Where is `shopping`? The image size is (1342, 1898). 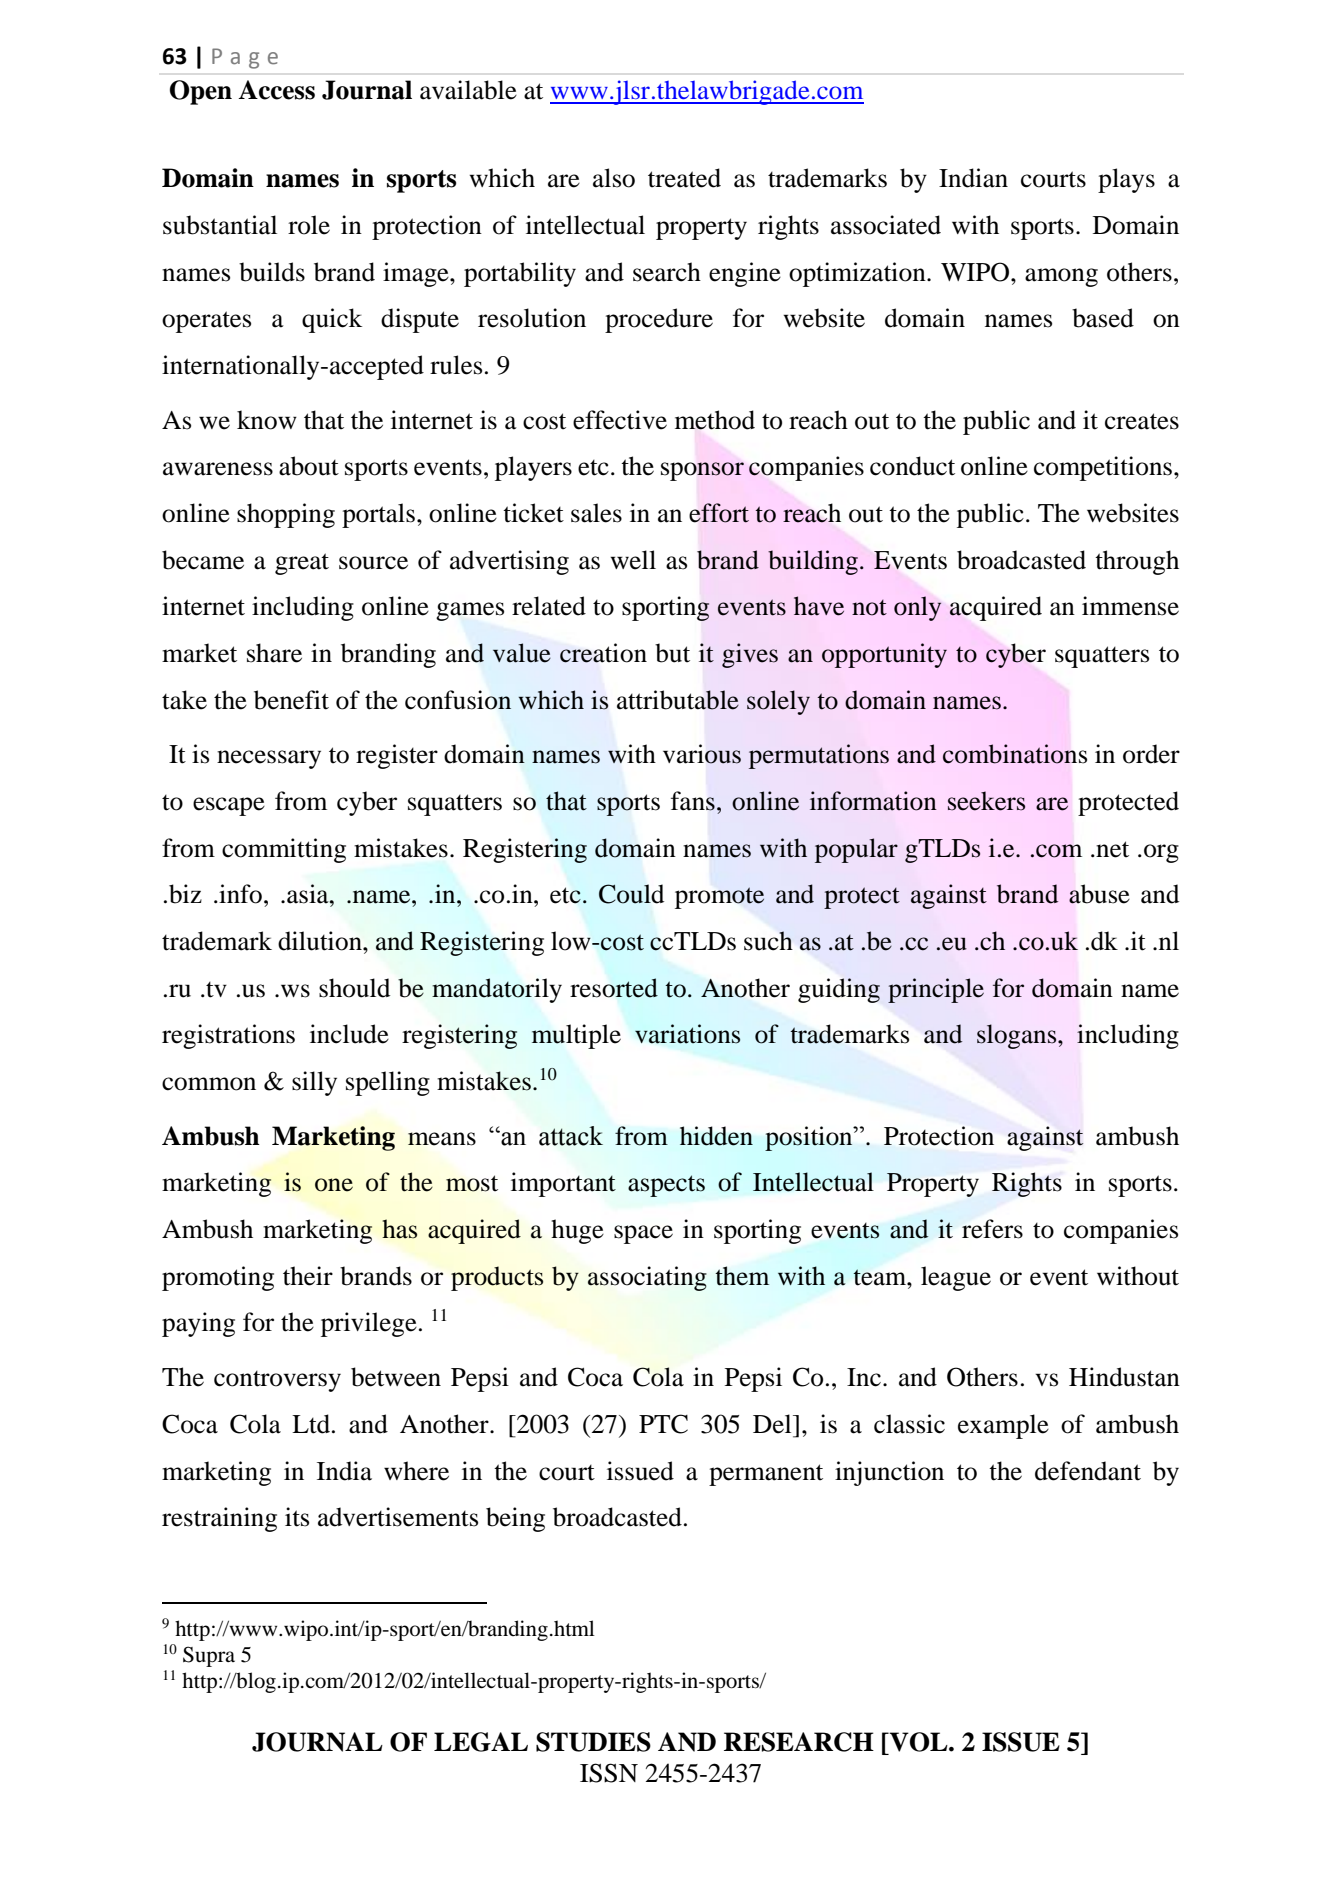
shopping is located at coordinates (286, 515).
